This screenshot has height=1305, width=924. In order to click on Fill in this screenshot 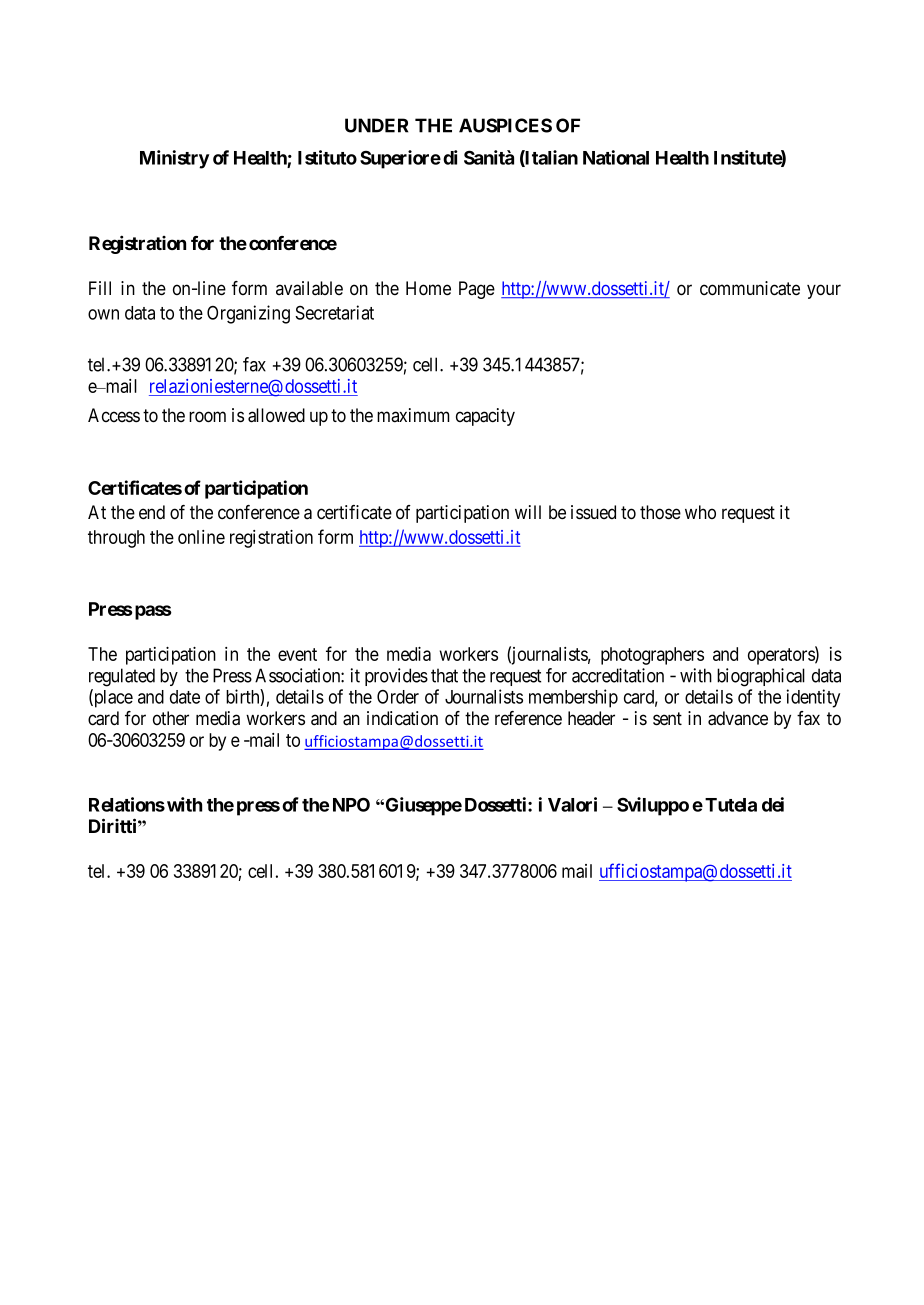, I will do `click(100, 288)`.
